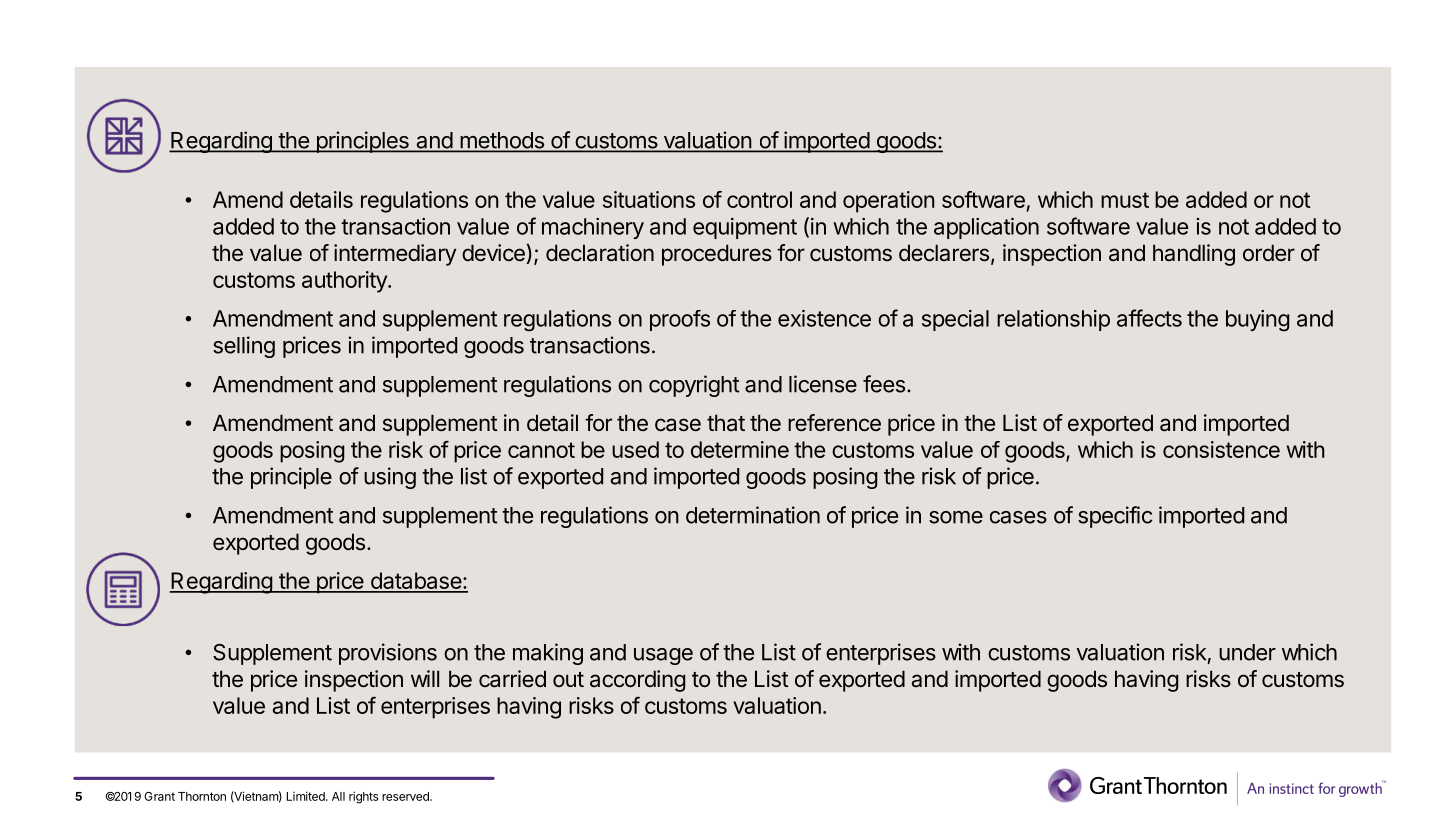 The width and height of the page is (1456, 819). I want to click on must, so click(1125, 200).
